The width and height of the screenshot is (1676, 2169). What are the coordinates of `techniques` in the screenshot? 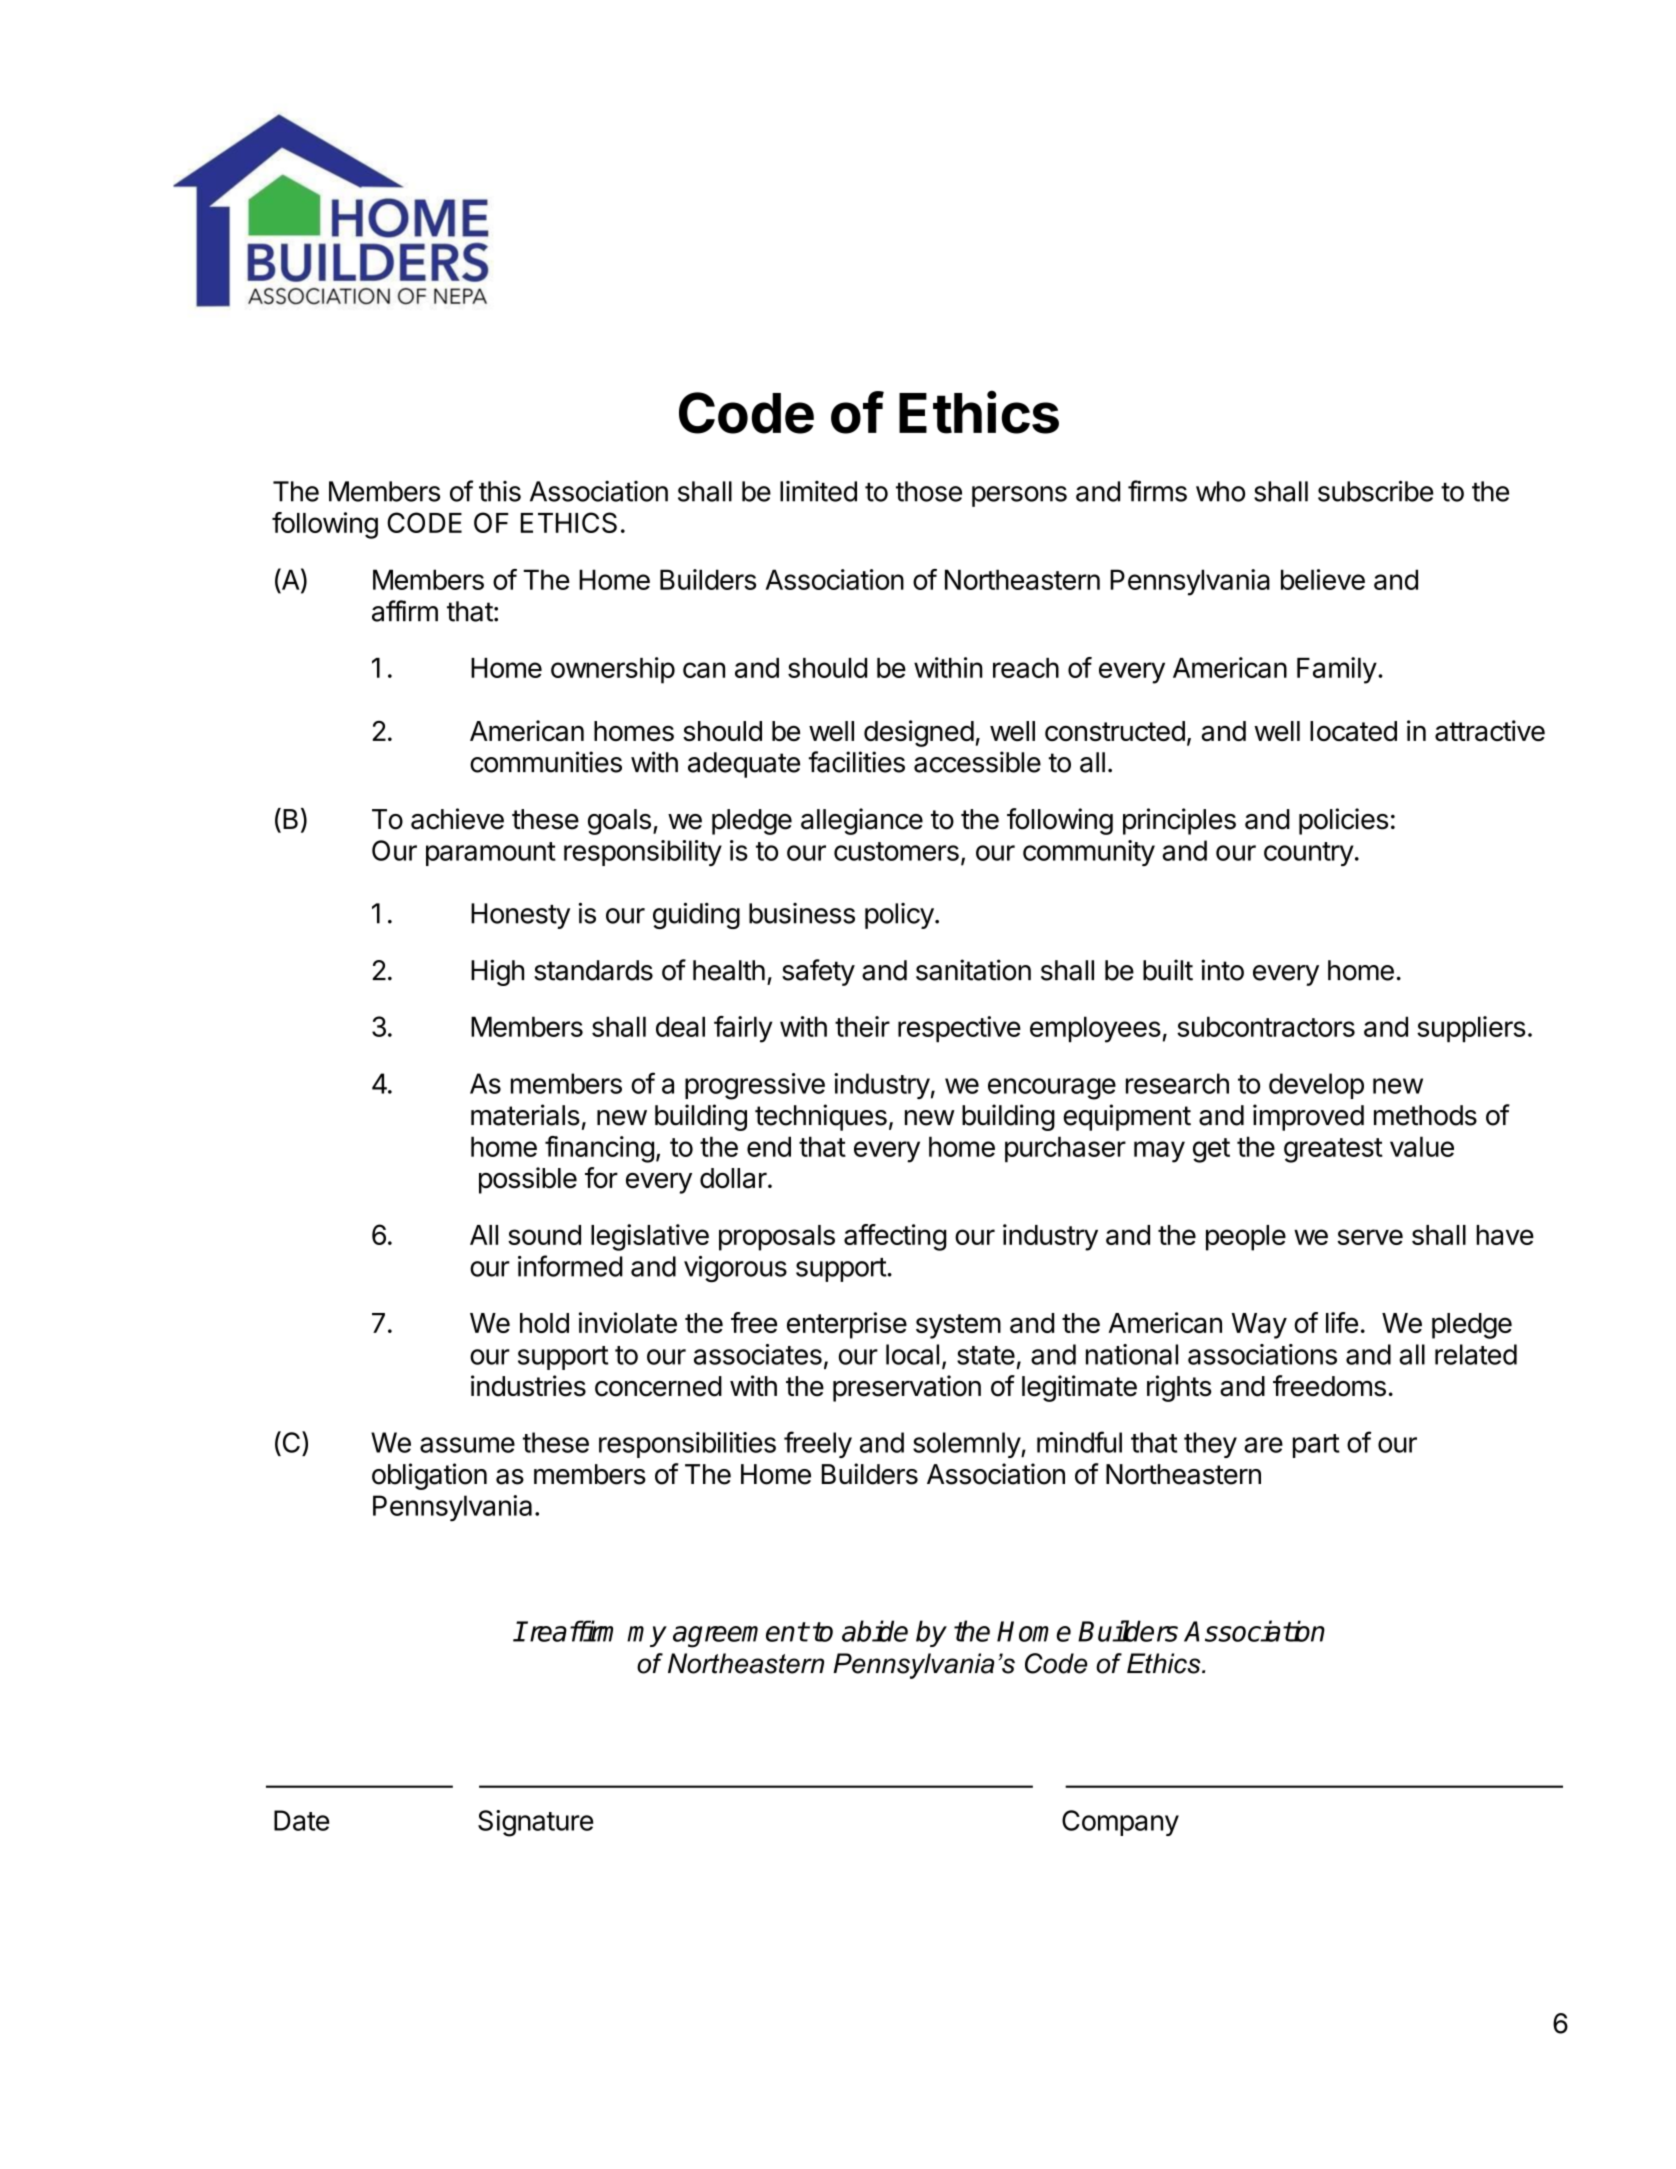 It's located at (821, 1117).
